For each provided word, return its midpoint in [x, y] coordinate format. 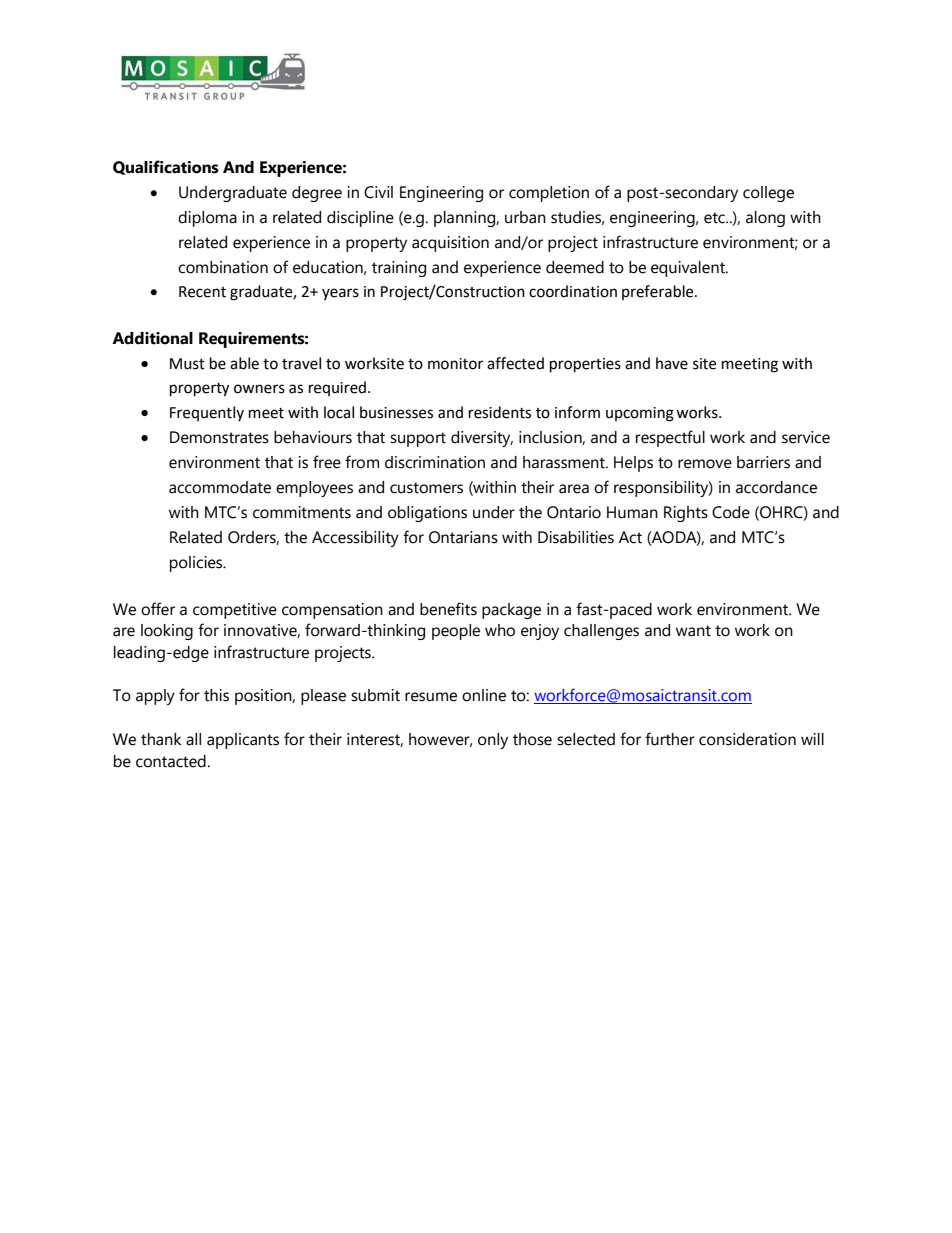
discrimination [435, 462]
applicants [243, 741]
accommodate [220, 487]
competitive [235, 611]
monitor [455, 364]
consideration [747, 739]
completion [549, 194]
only [493, 741]
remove [705, 464]
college [768, 194]
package [511, 611]
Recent [202, 292]
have [672, 363]
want [693, 631]
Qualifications [166, 167]
